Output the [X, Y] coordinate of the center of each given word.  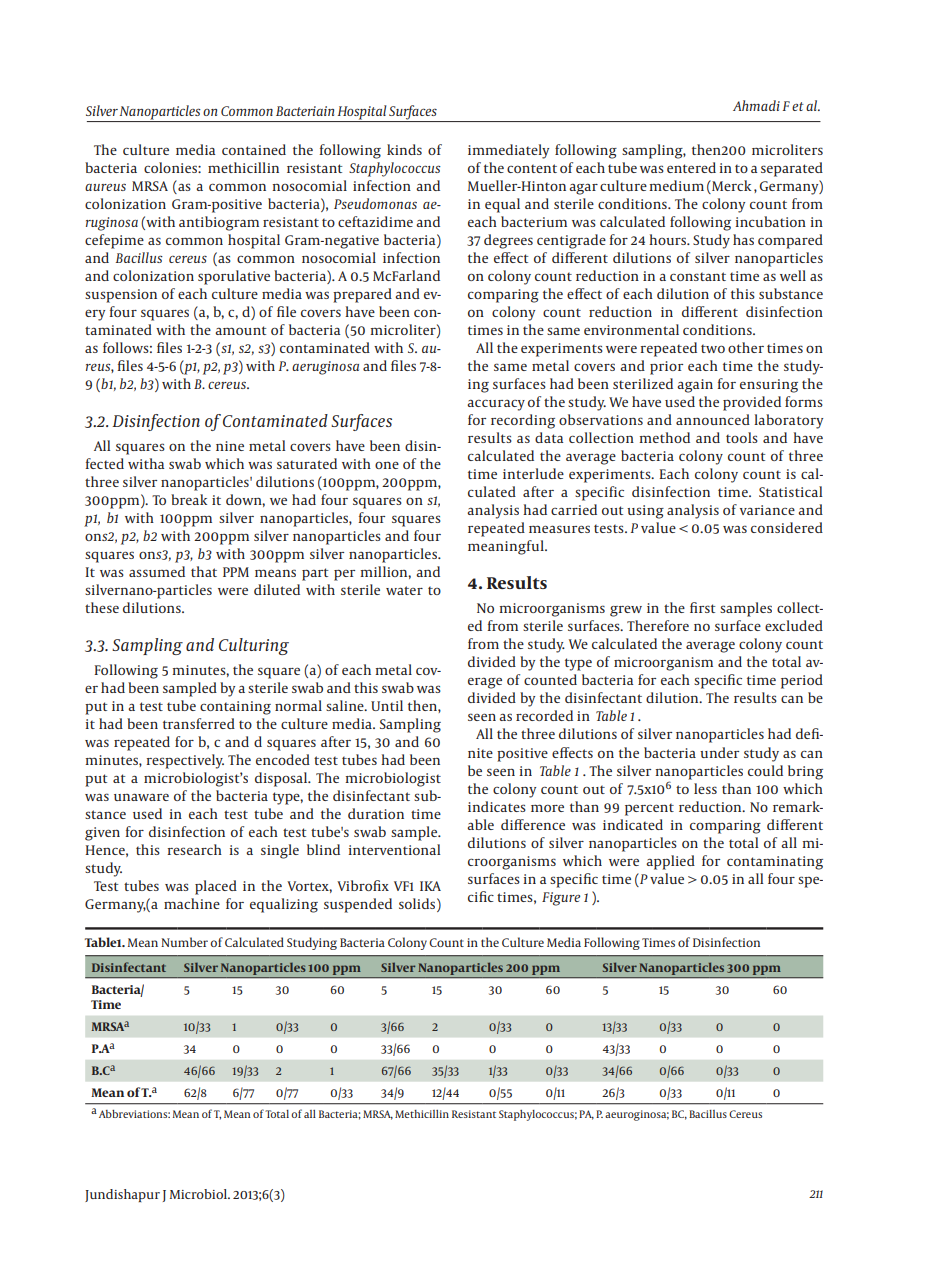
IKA [430, 886]
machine [192, 903]
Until [387, 705]
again [695, 386]
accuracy [496, 405]
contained [254, 149]
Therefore [658, 625]
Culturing [254, 646]
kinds [404, 149]
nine [230, 446]
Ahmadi [756, 105]
